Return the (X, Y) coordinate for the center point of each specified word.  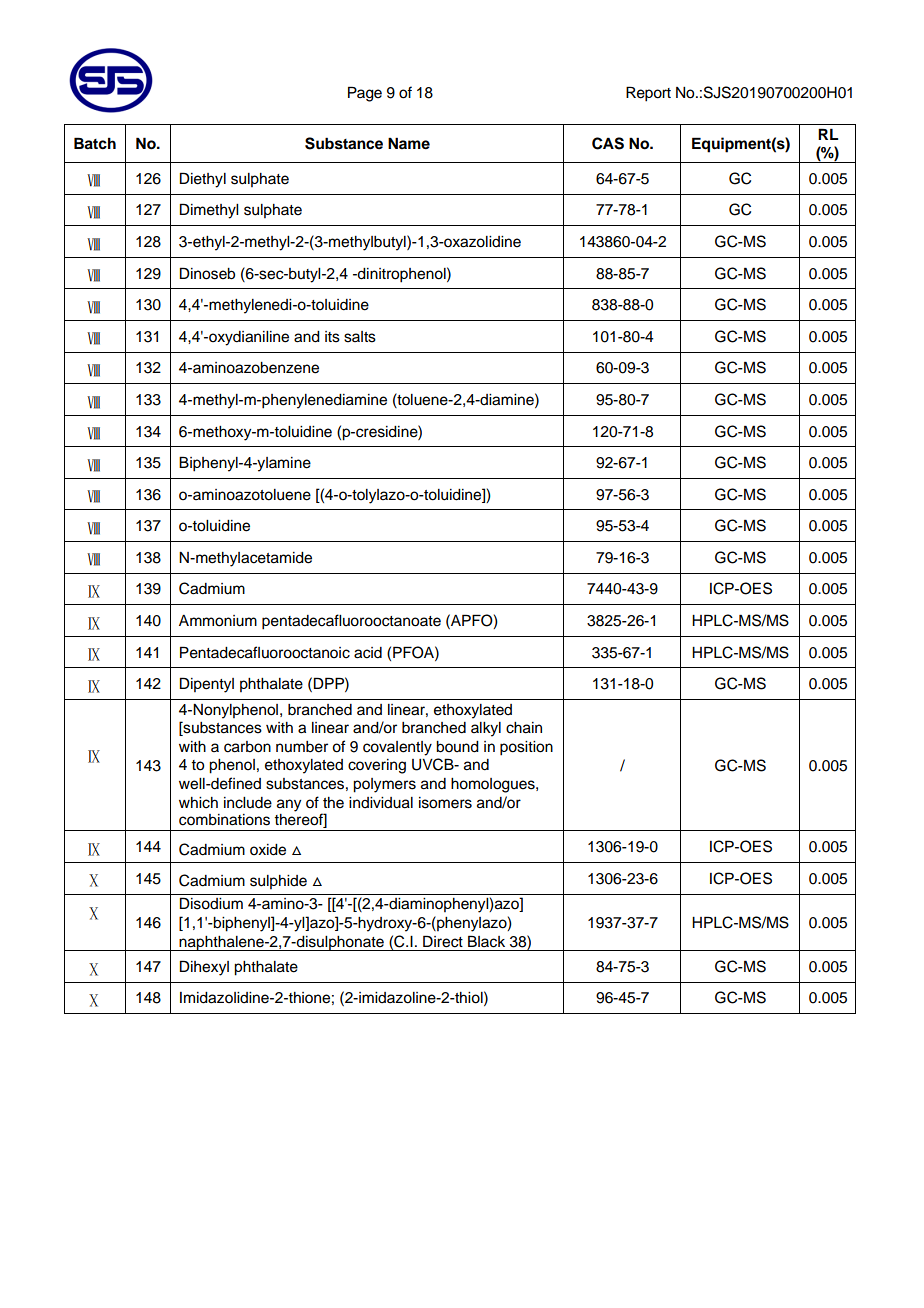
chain (524, 728)
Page (365, 94)
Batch (95, 143)
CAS (608, 143)
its (332, 337)
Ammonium (218, 621)
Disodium (211, 903)
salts (360, 337)
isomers (445, 803)
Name (409, 143)
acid (368, 653)
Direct (443, 941)
